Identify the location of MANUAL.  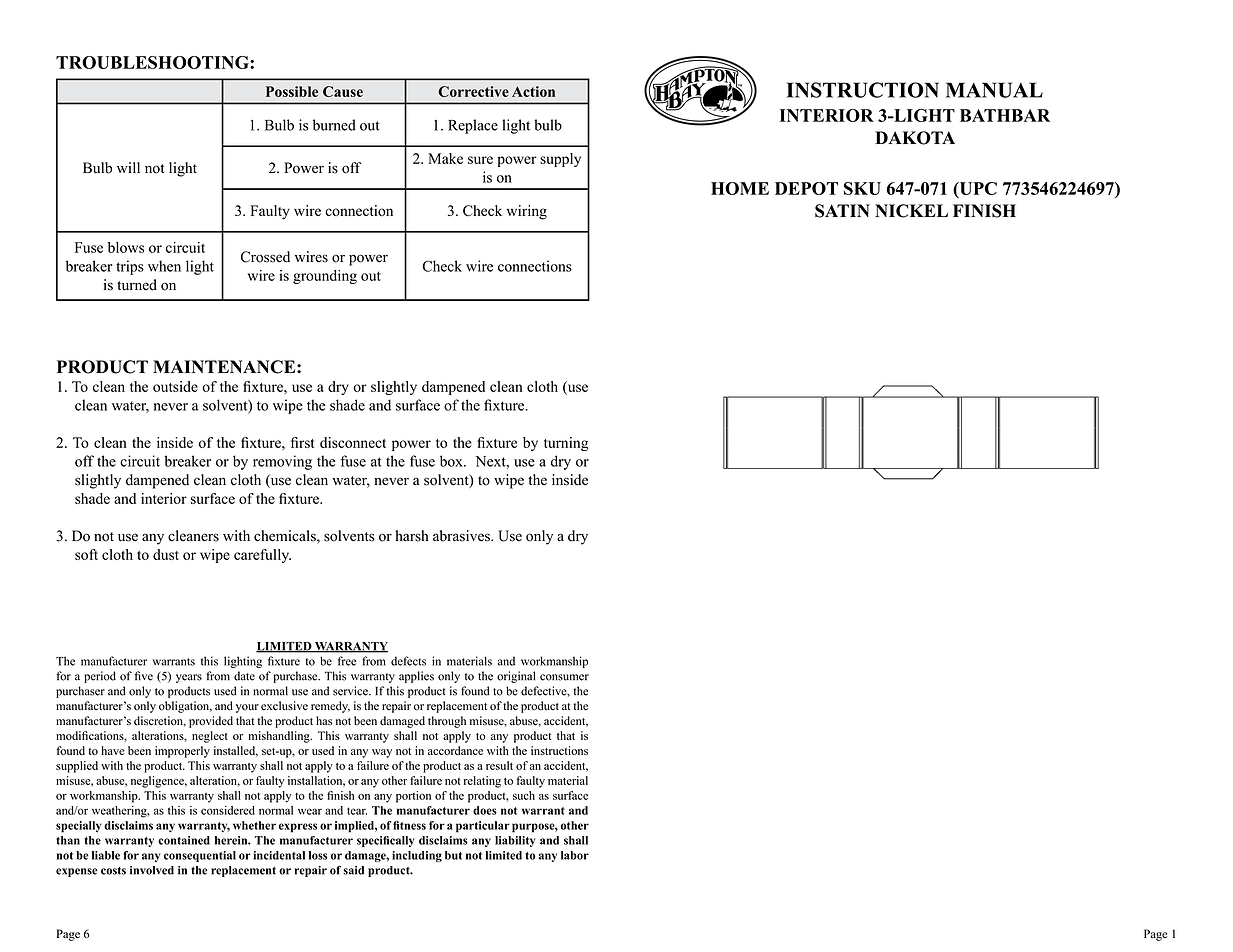
(994, 90).
